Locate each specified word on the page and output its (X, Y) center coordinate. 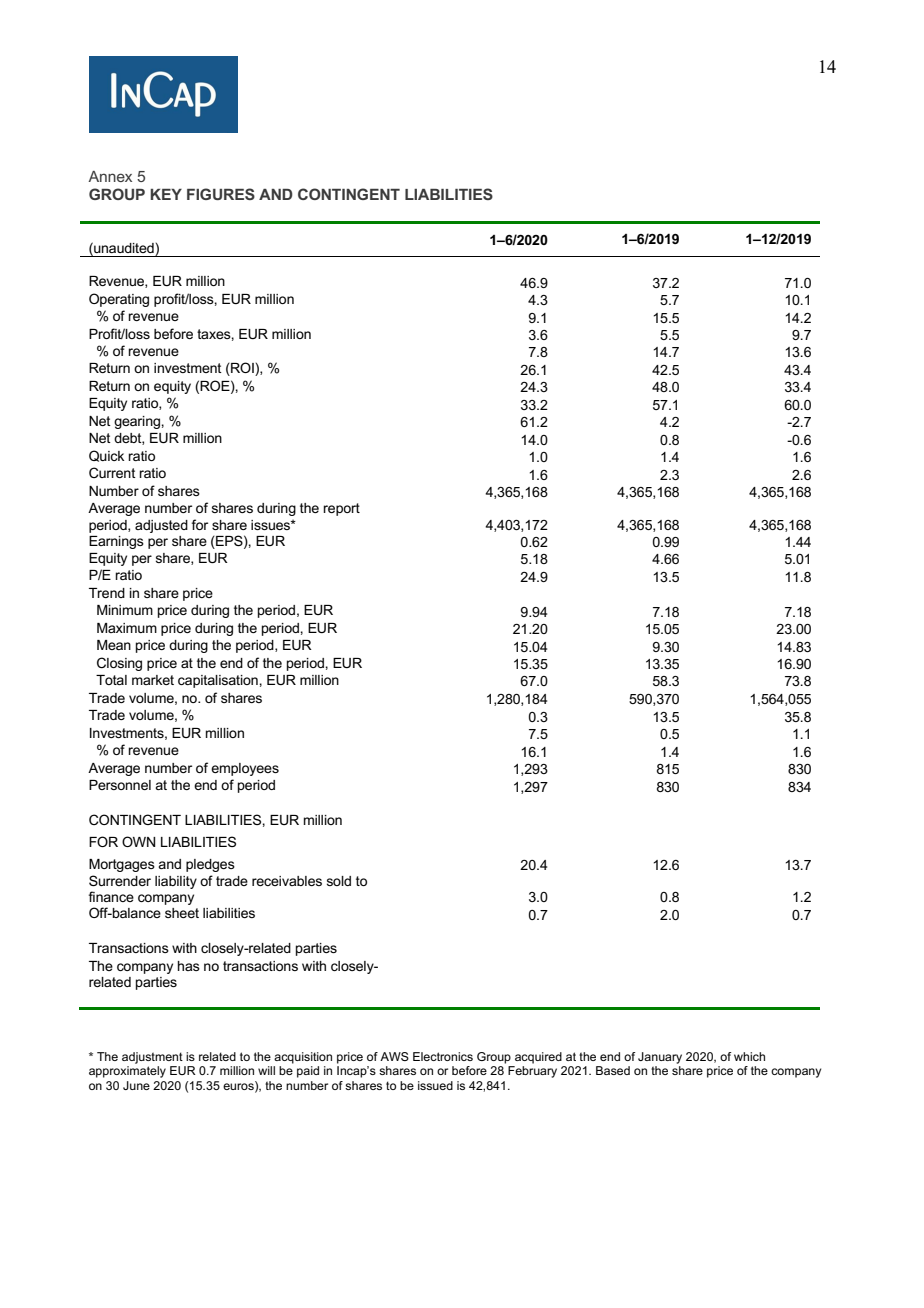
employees (245, 769)
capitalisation (219, 681)
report (341, 509)
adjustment (152, 1058)
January (660, 1058)
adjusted (161, 526)
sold (339, 881)
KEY (166, 194)
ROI (242, 369)
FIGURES (221, 194)
